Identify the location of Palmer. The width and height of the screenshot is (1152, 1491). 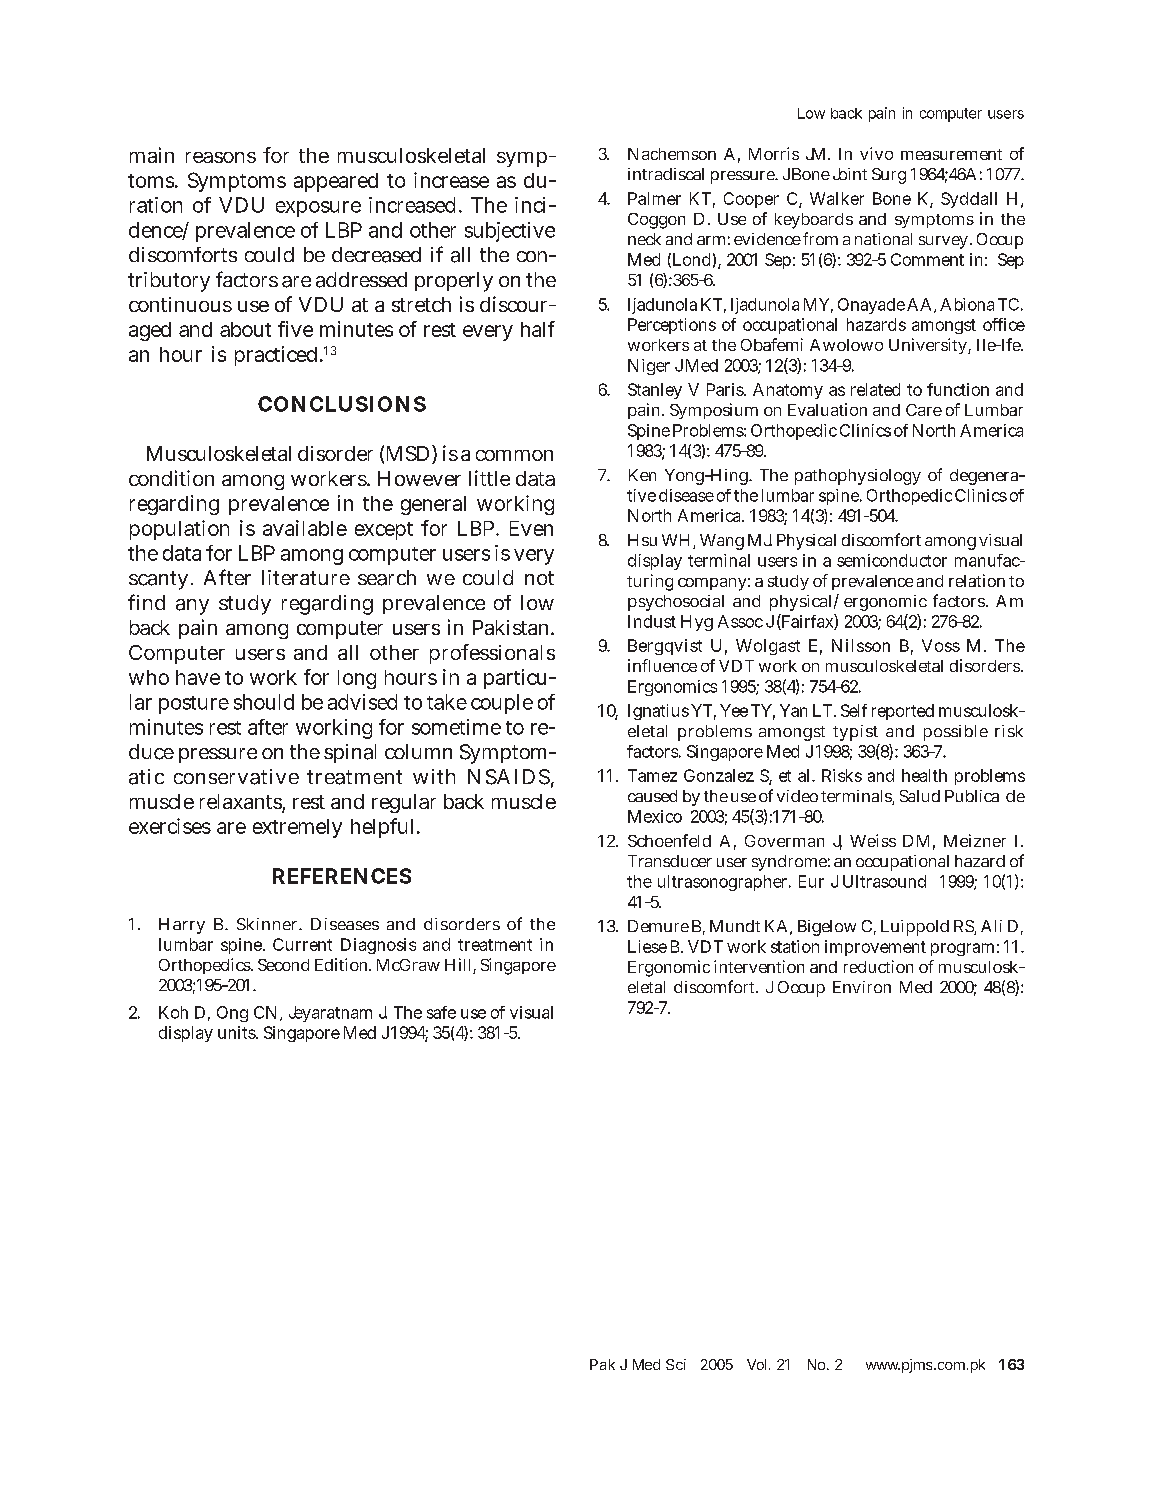
(654, 198).
